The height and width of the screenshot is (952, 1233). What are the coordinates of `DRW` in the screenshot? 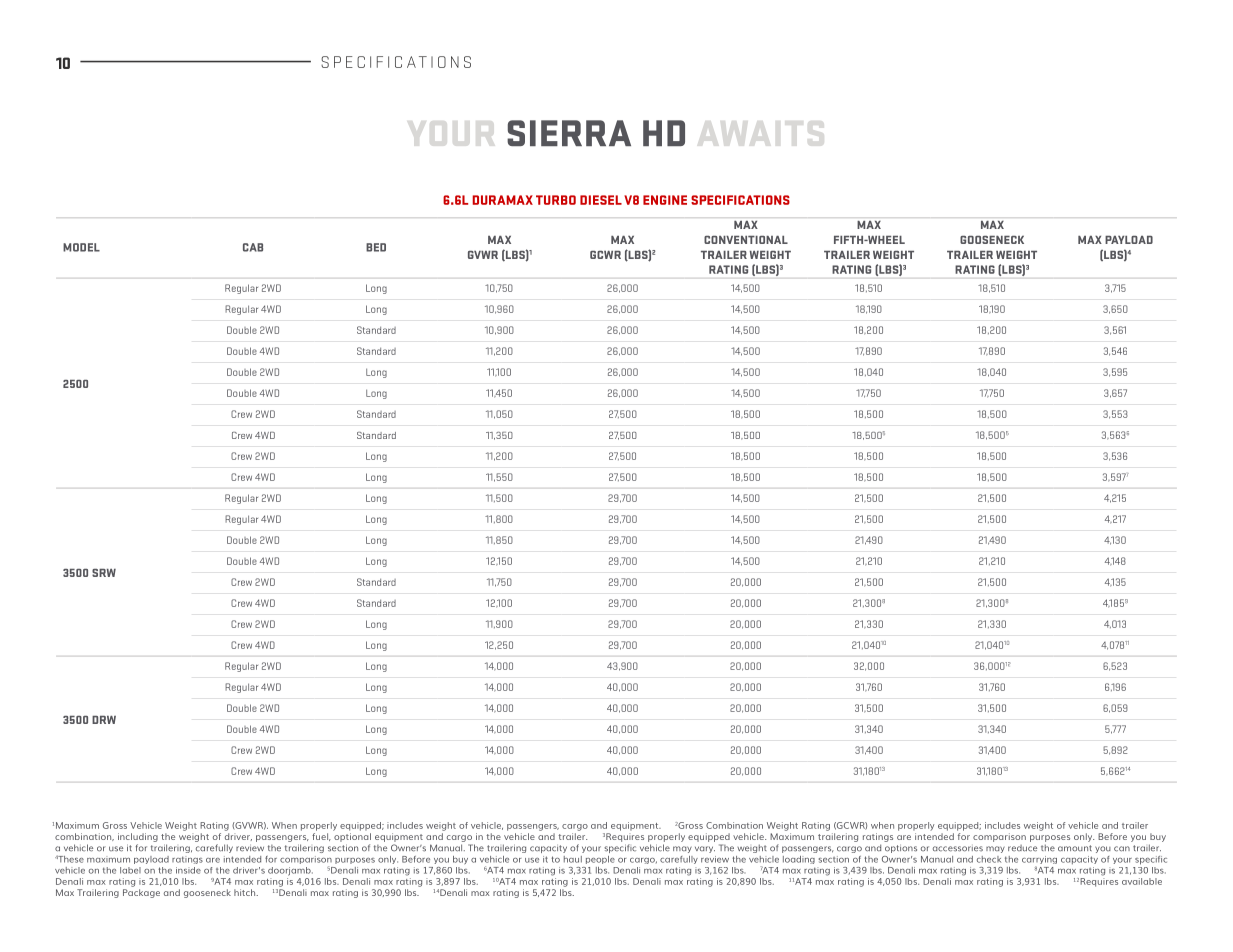 It's located at (104, 720).
